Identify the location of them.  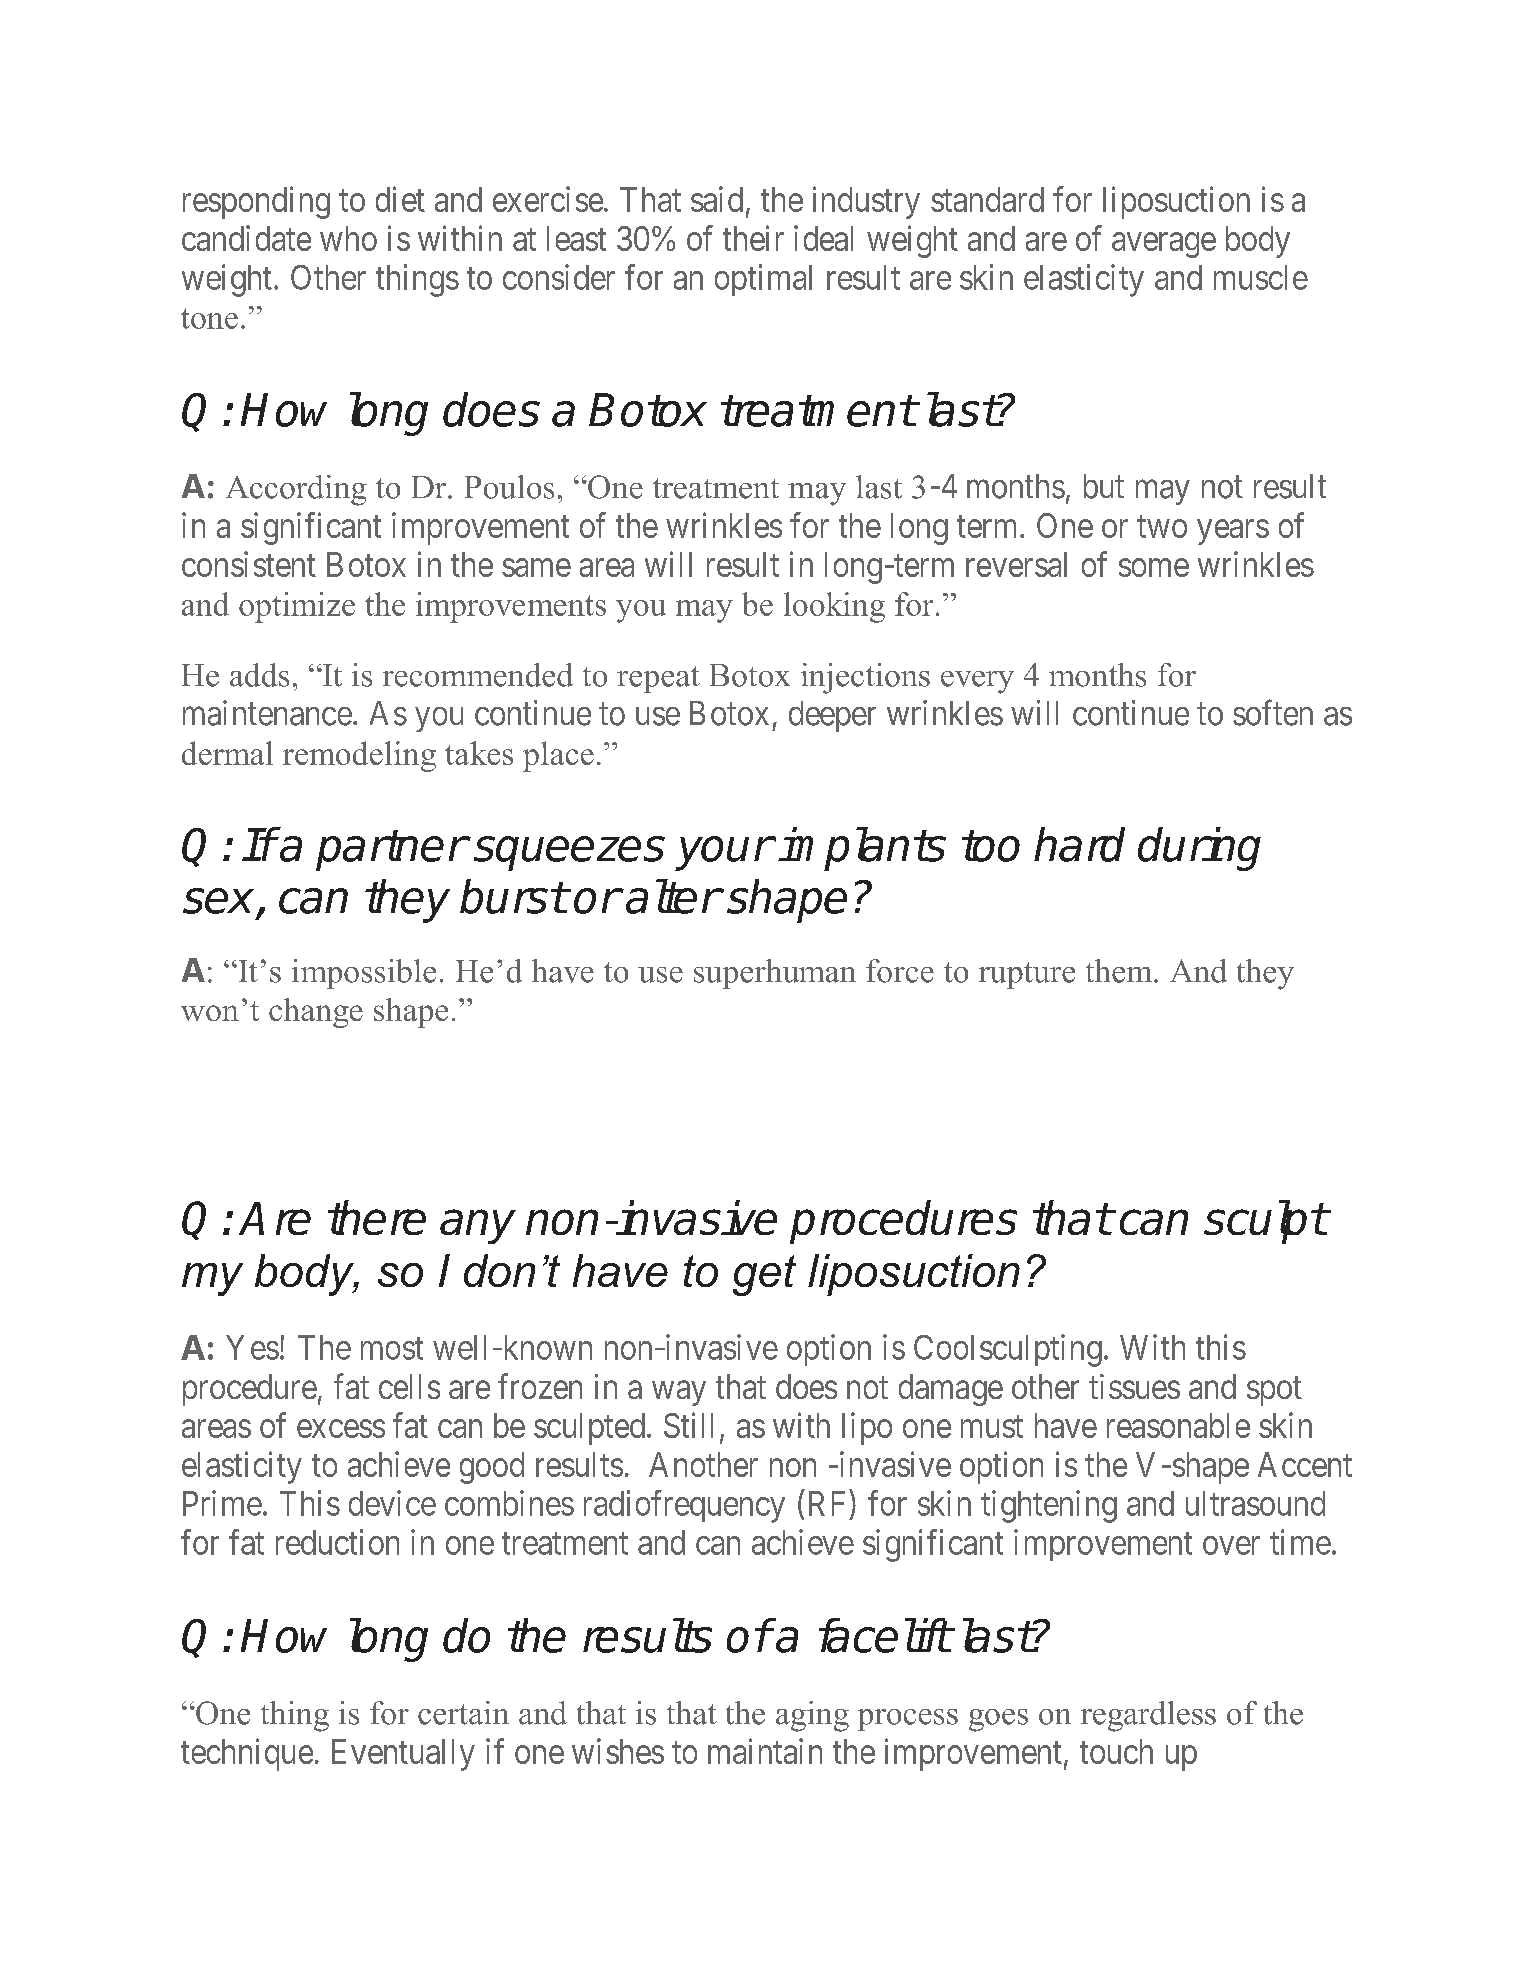
(1120, 971).
